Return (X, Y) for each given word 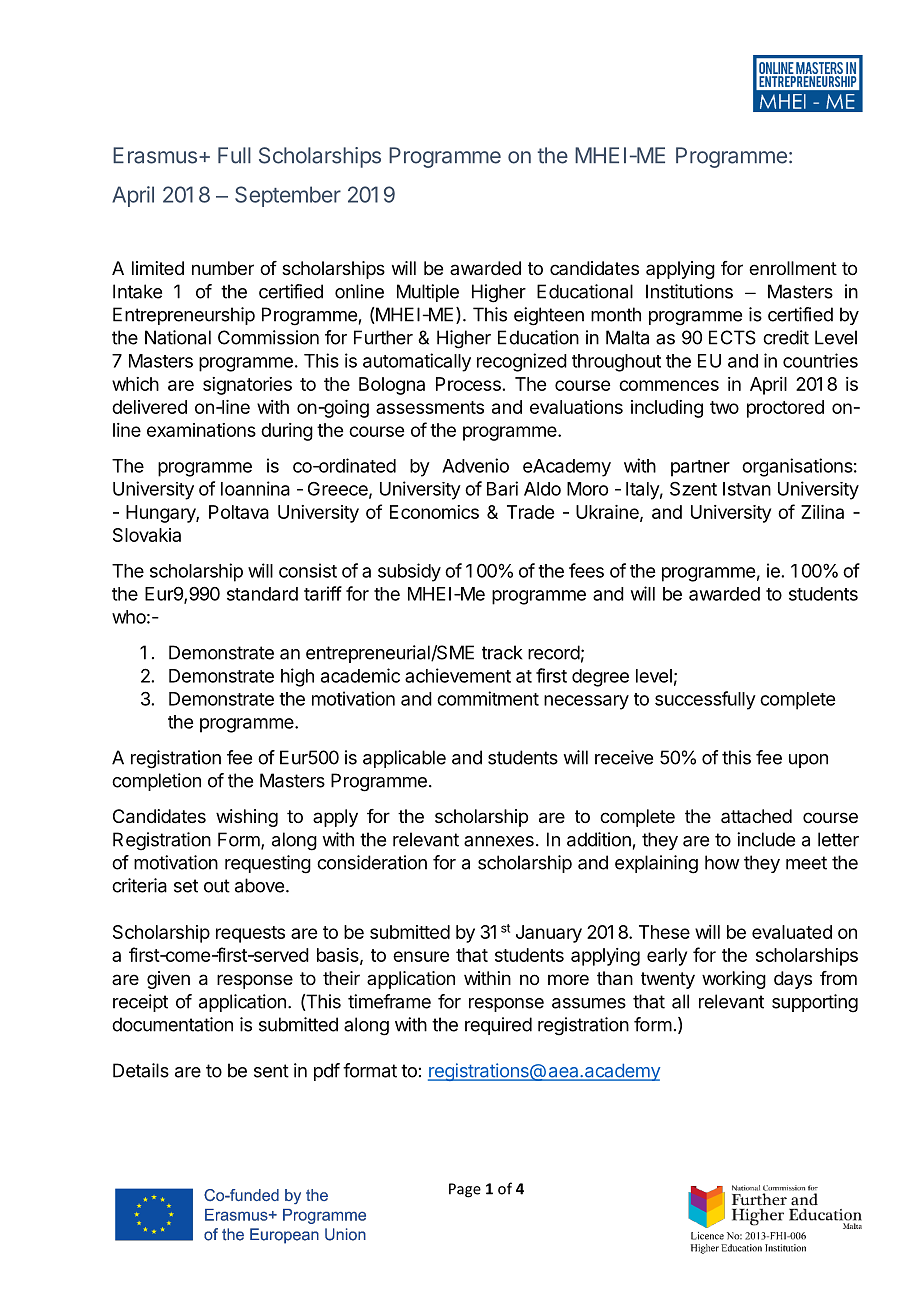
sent (271, 1071)
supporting (815, 1003)
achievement (458, 675)
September (288, 196)
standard (262, 594)
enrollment (793, 268)
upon (808, 761)
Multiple (428, 293)
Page (465, 1190)
